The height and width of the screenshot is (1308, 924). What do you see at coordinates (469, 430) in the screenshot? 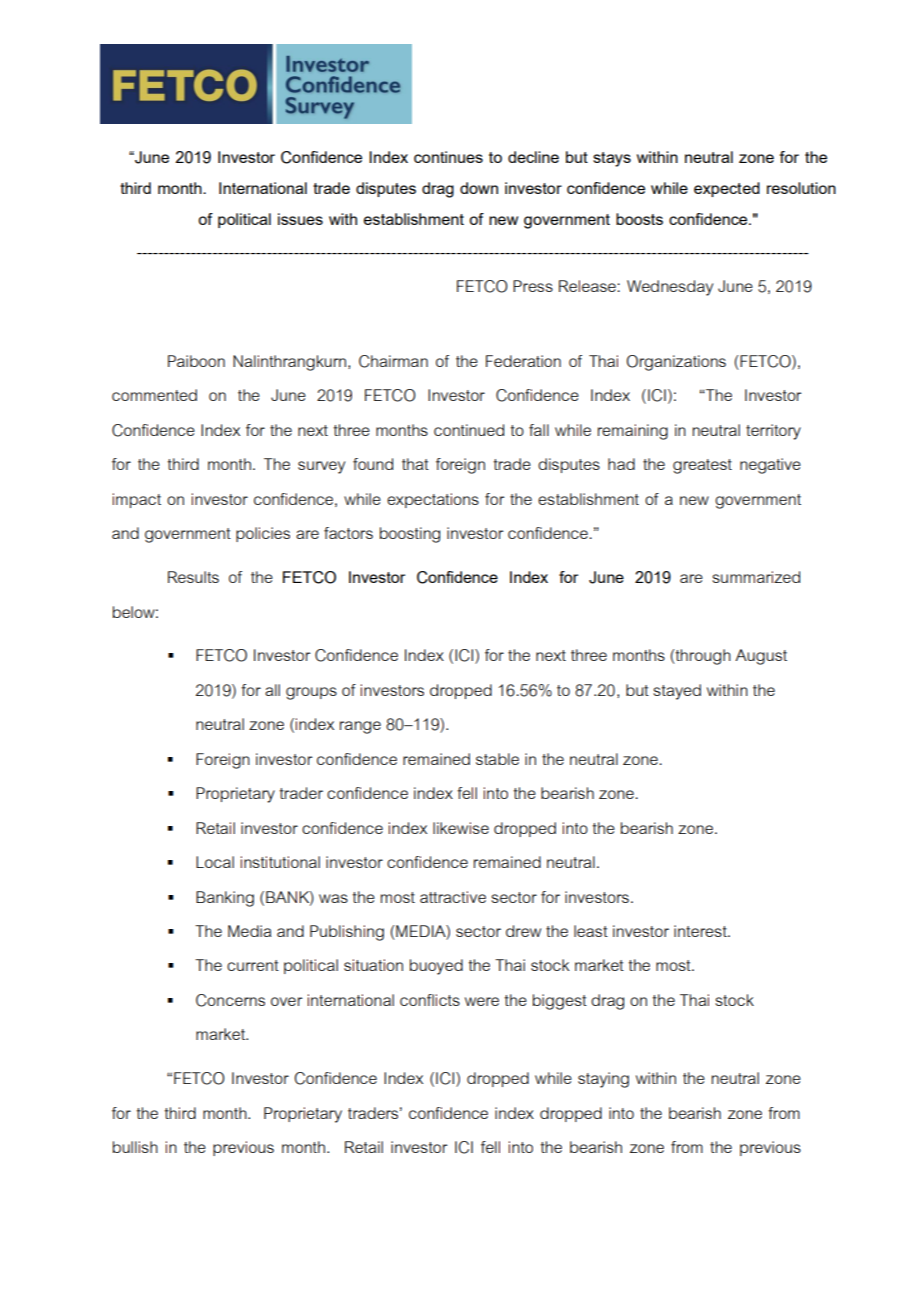
I see `continued` at bounding box center [469, 430].
